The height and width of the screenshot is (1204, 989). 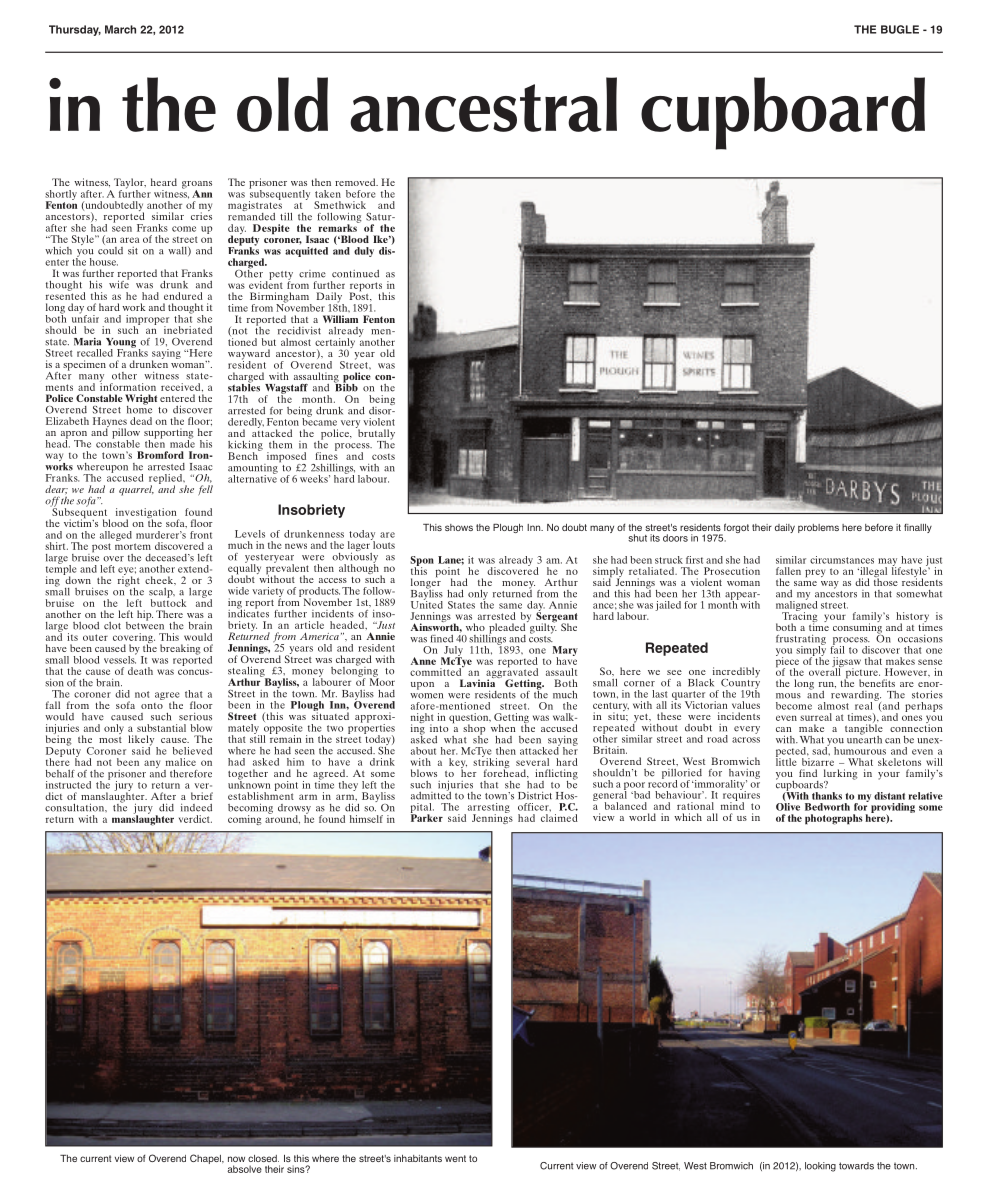 I want to click on taken, so click(x=328, y=194).
